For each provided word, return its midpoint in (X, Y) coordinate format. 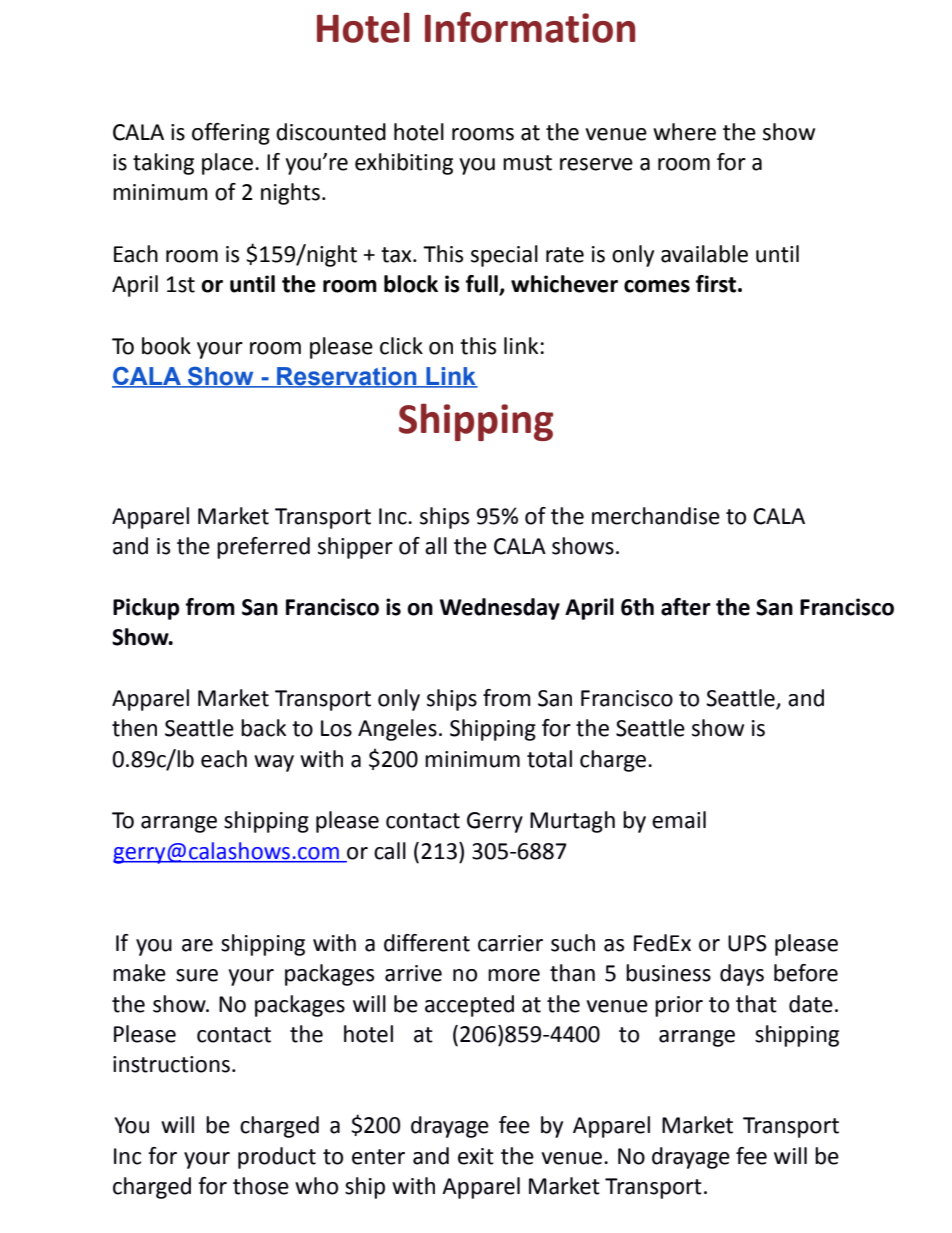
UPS (747, 943)
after (686, 607)
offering (231, 134)
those (261, 1186)
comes (657, 286)
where (684, 132)
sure (197, 975)
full (483, 285)
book (166, 346)
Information (530, 27)
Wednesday (500, 609)
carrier (510, 943)
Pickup (146, 609)
